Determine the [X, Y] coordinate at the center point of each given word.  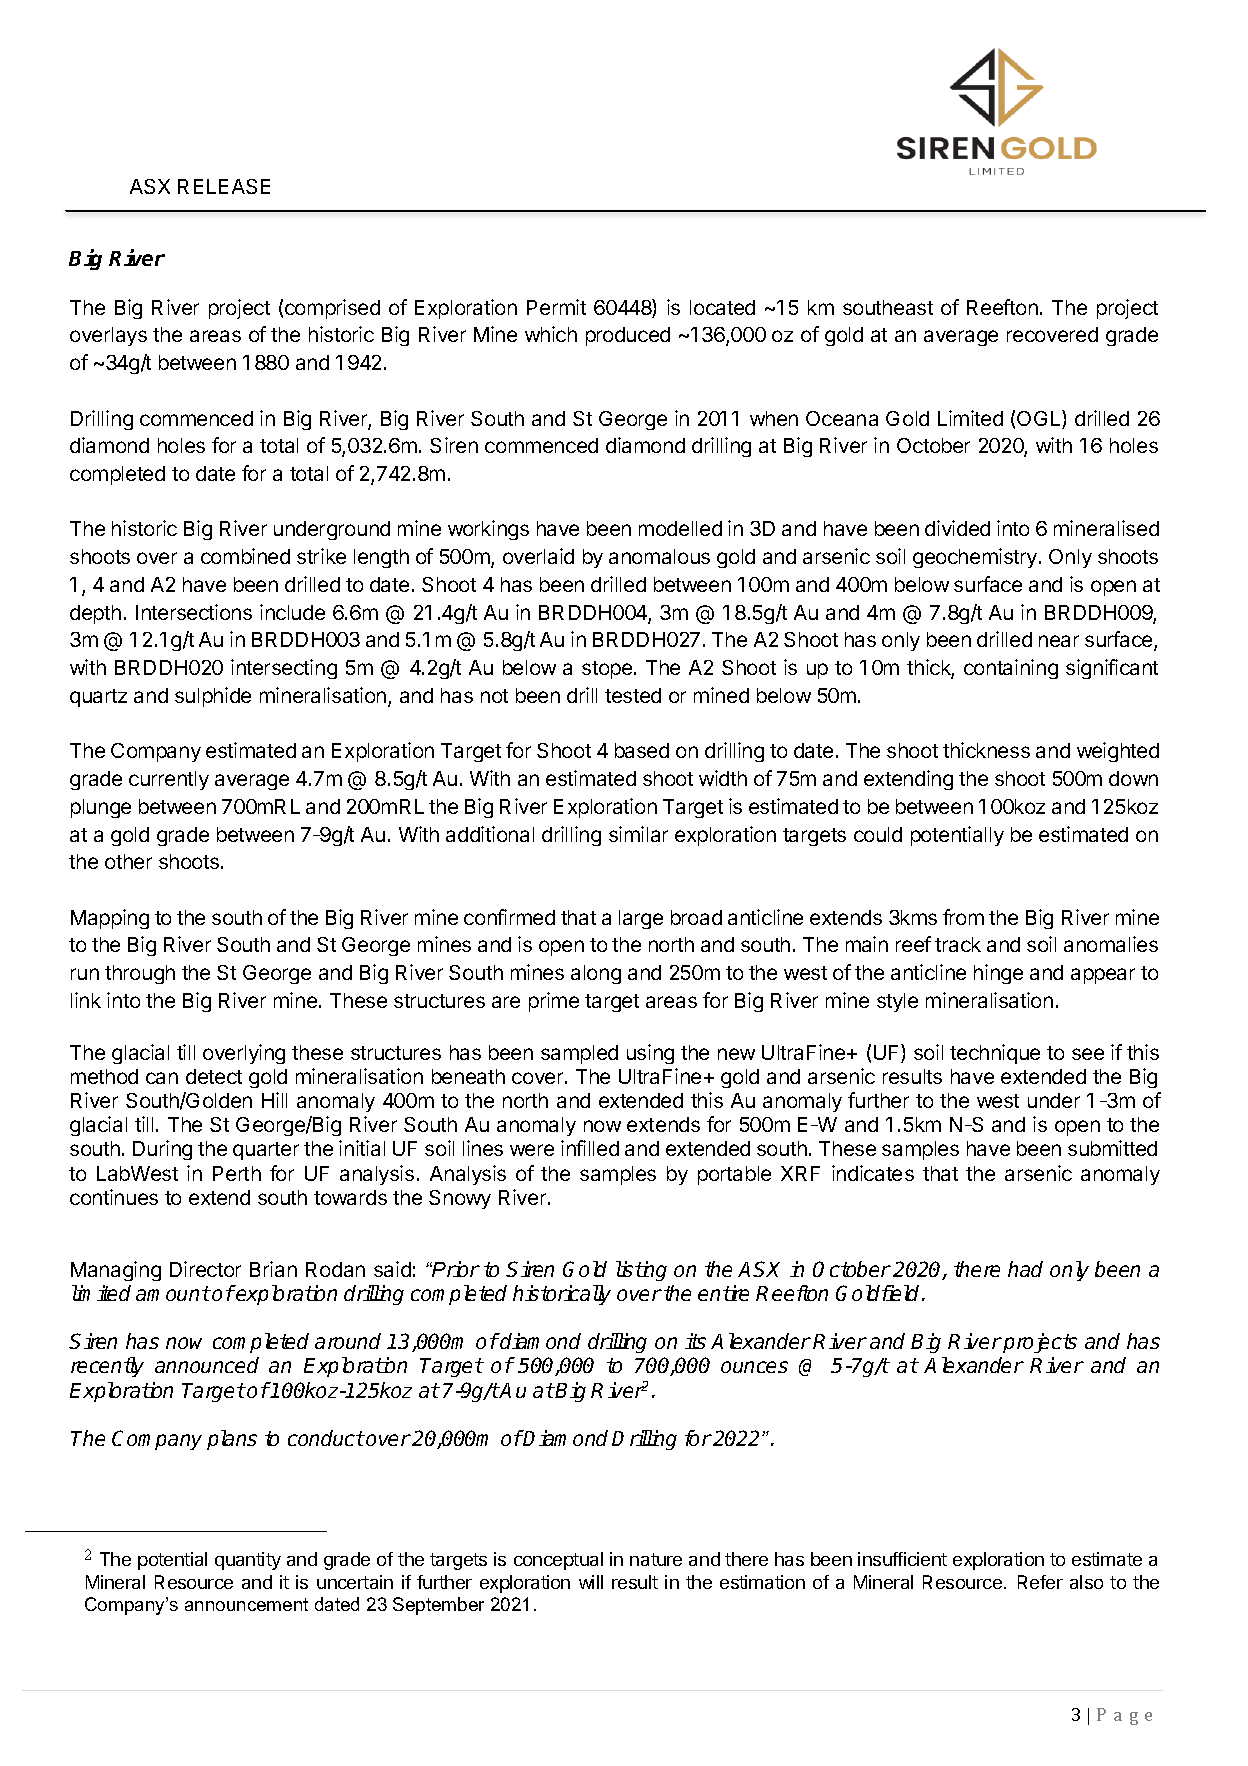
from [963, 917]
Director [205, 1269]
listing [641, 1271]
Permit [556, 307]
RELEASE [224, 186]
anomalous [659, 556]
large [641, 919]
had [1025, 1269]
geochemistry [975, 558]
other [128, 861]
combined [245, 556]
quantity [248, 1561]
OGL [1040, 419]
